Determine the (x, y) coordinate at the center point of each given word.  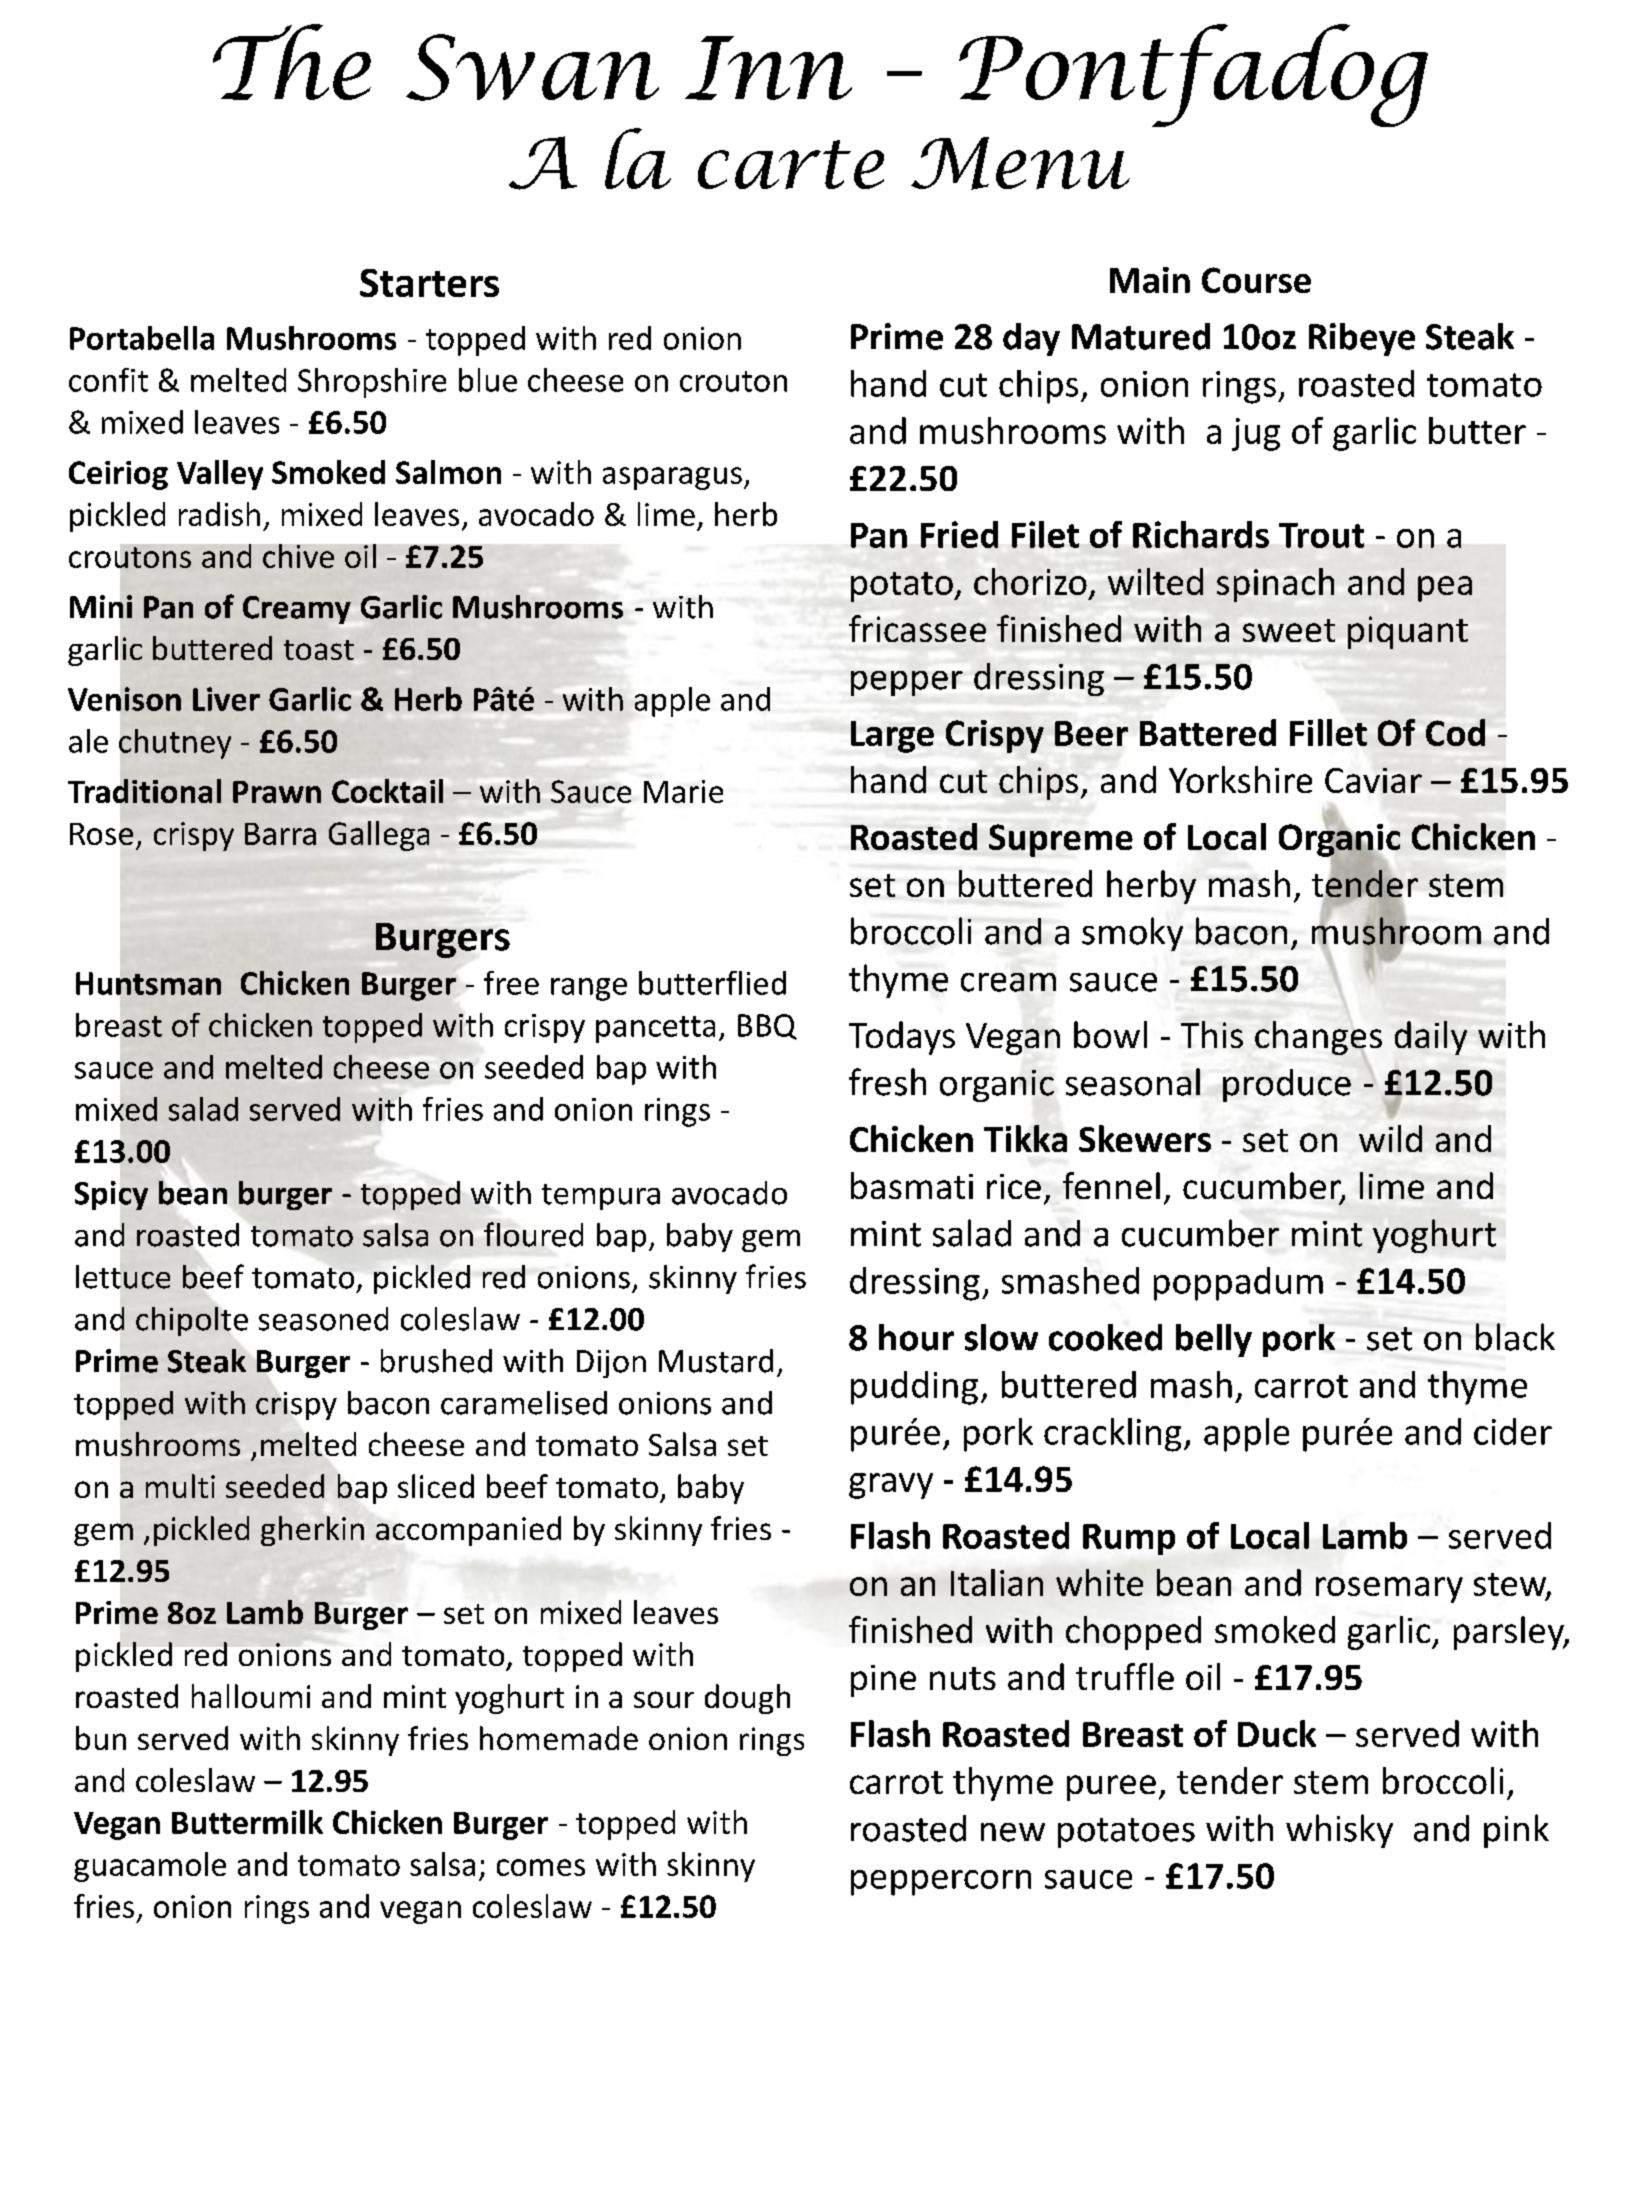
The (292, 62)
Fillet (1328, 732)
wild (1390, 1138)
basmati (912, 1185)
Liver (226, 699)
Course (1256, 280)
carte (791, 164)
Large (892, 737)
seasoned (323, 1319)
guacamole (150, 1867)
